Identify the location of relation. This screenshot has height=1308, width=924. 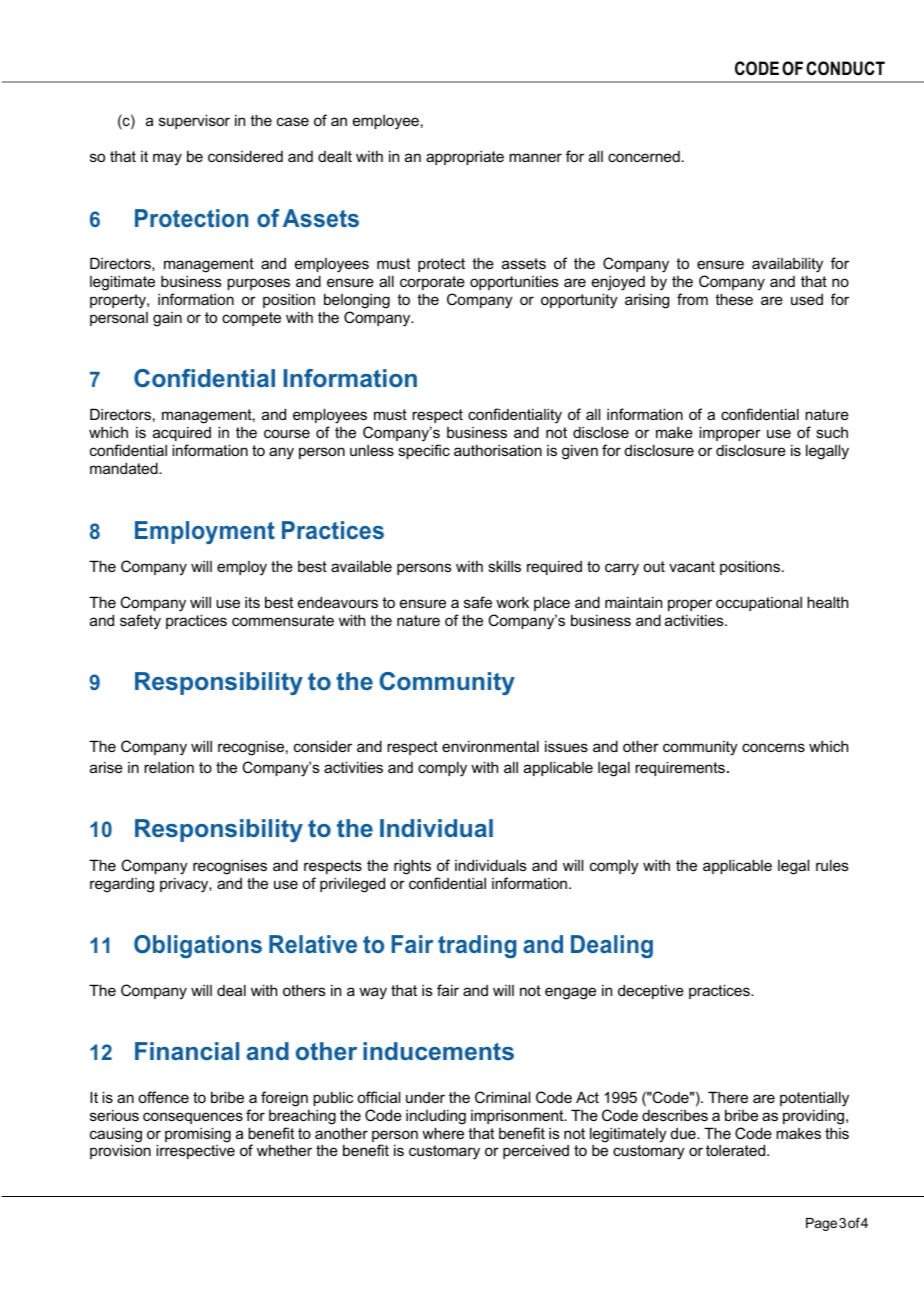
(169, 767).
